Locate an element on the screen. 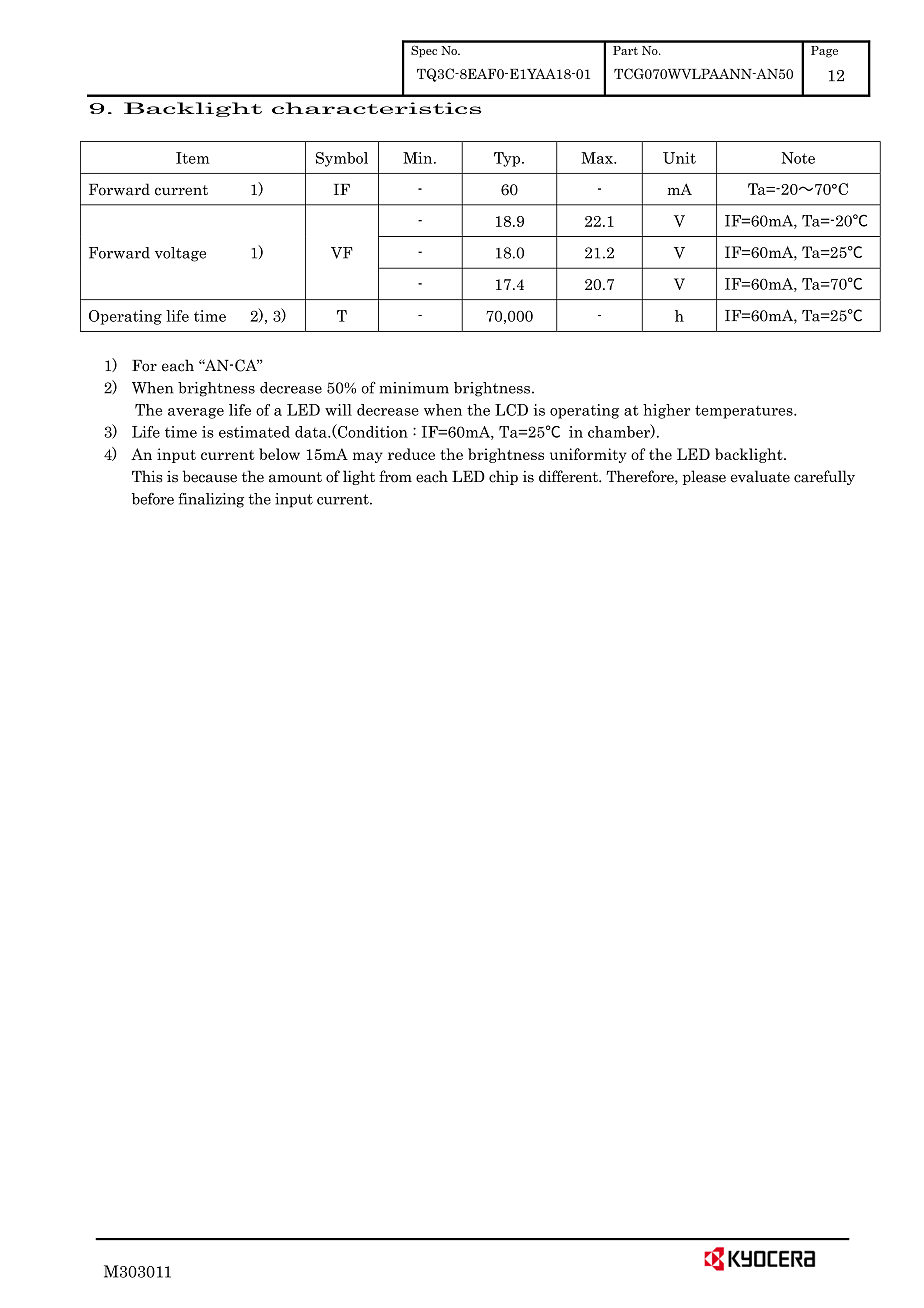 The height and width of the screenshot is (1308, 924). Item is located at coordinates (192, 158).
